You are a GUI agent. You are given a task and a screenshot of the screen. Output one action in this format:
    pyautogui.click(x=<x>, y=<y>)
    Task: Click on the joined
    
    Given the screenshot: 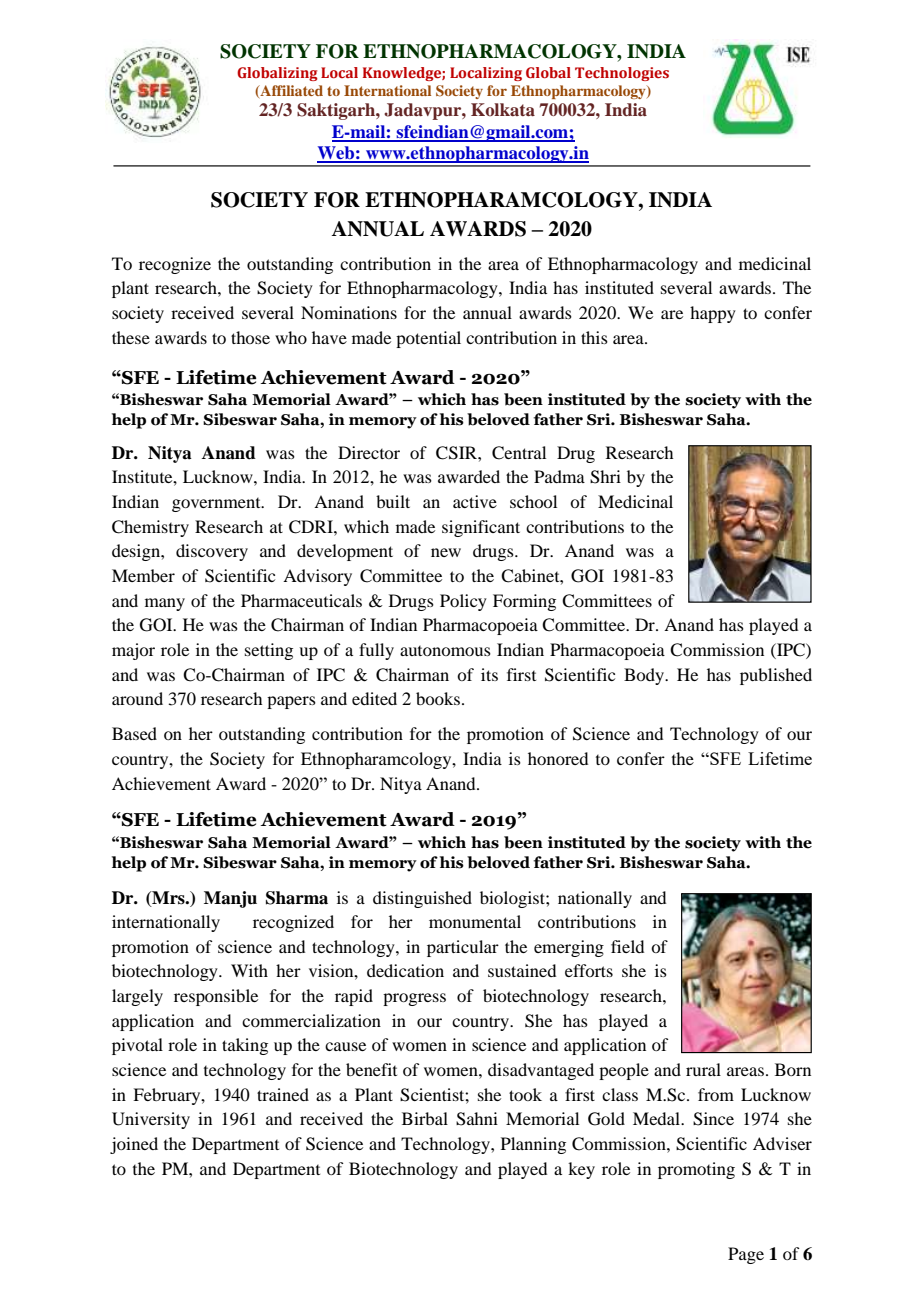 What is the action you would take?
    pyautogui.click(x=134, y=1145)
